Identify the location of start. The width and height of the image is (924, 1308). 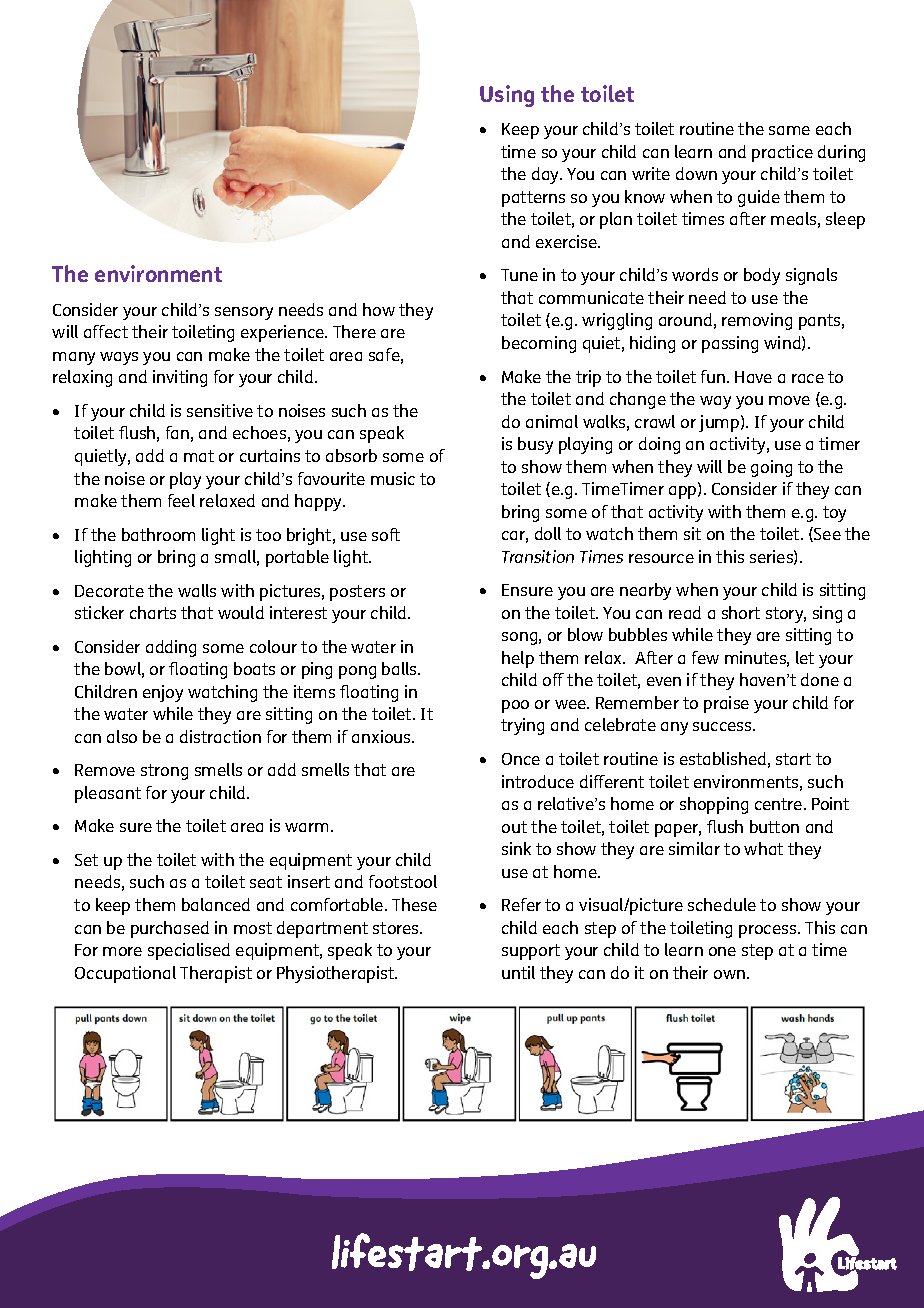
(793, 759).
